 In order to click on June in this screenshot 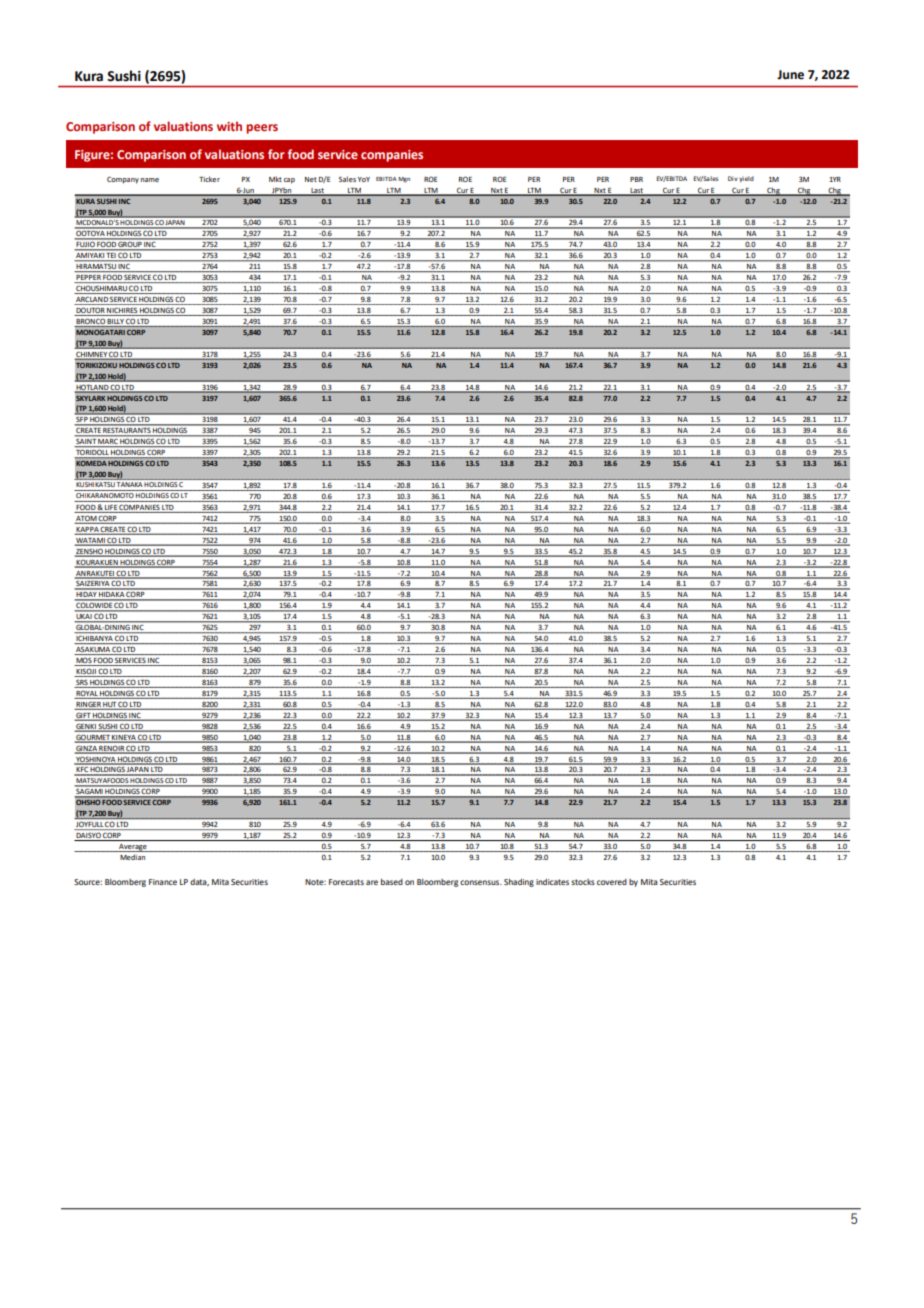, I will do `click(790, 75)`.
